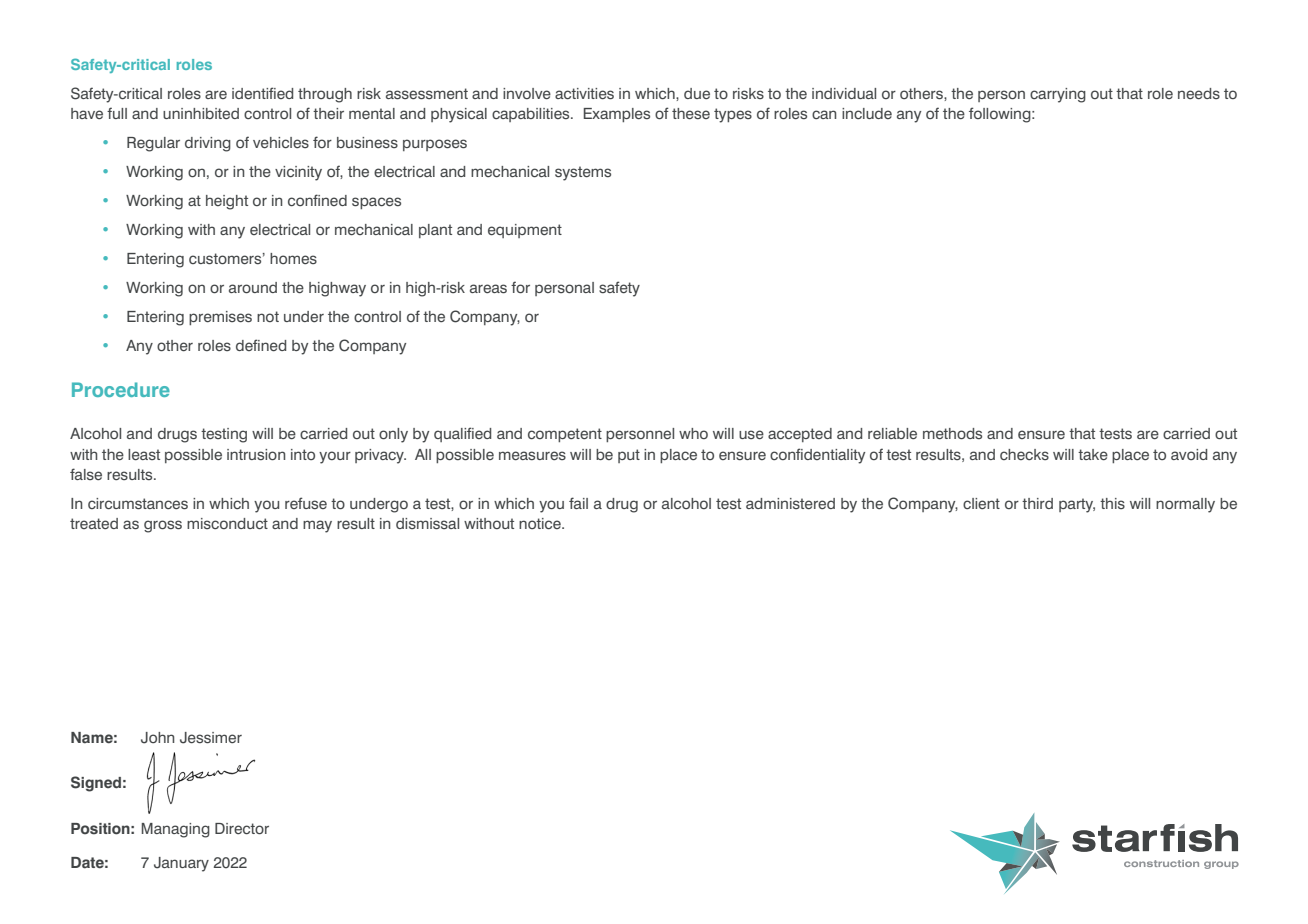 This image has width=1308, height=924. What do you see at coordinates (427, 524) in the image?
I see `dismissal` at bounding box center [427, 524].
